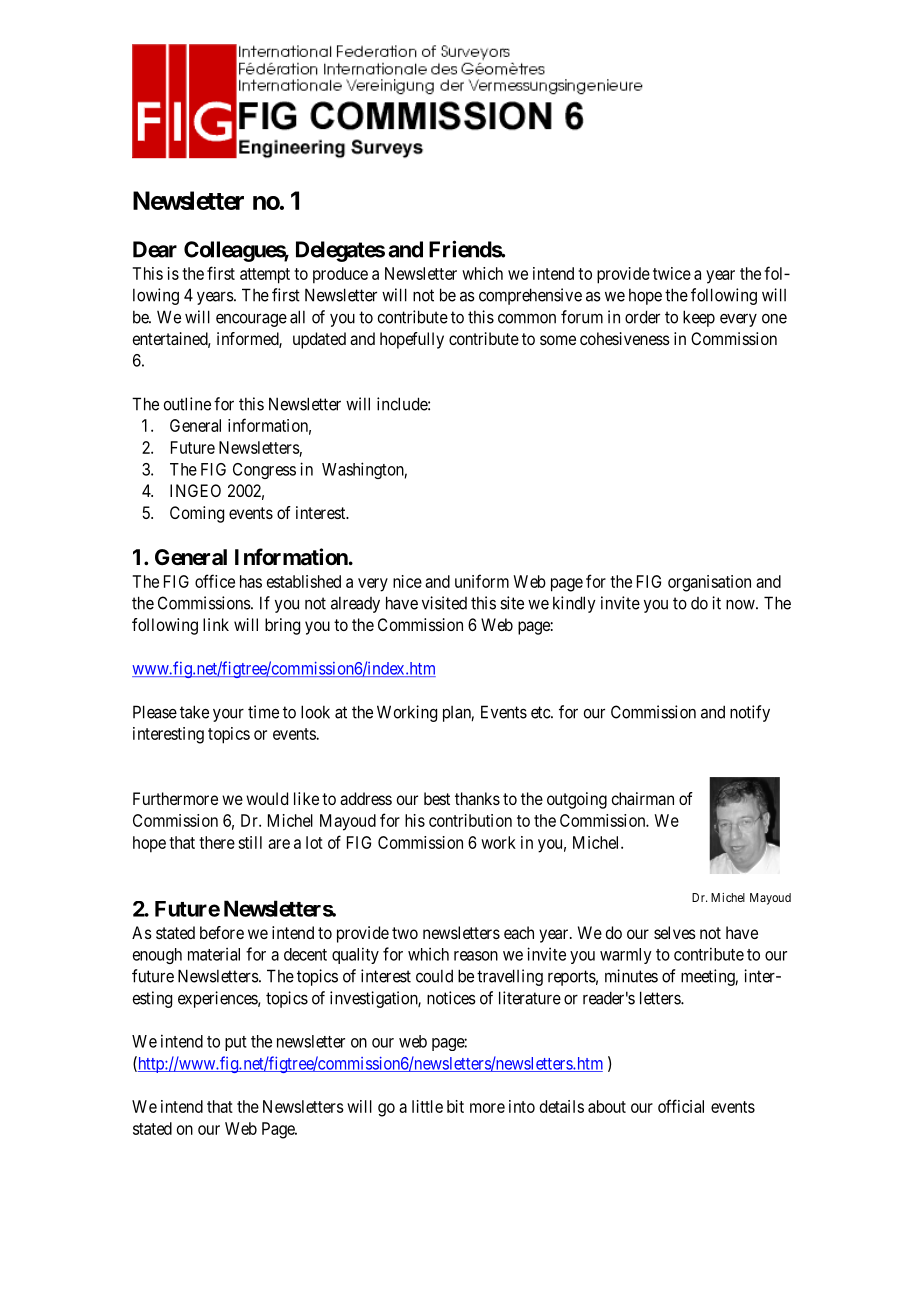  What do you see at coordinates (217, 842) in the screenshot?
I see `there` at bounding box center [217, 842].
